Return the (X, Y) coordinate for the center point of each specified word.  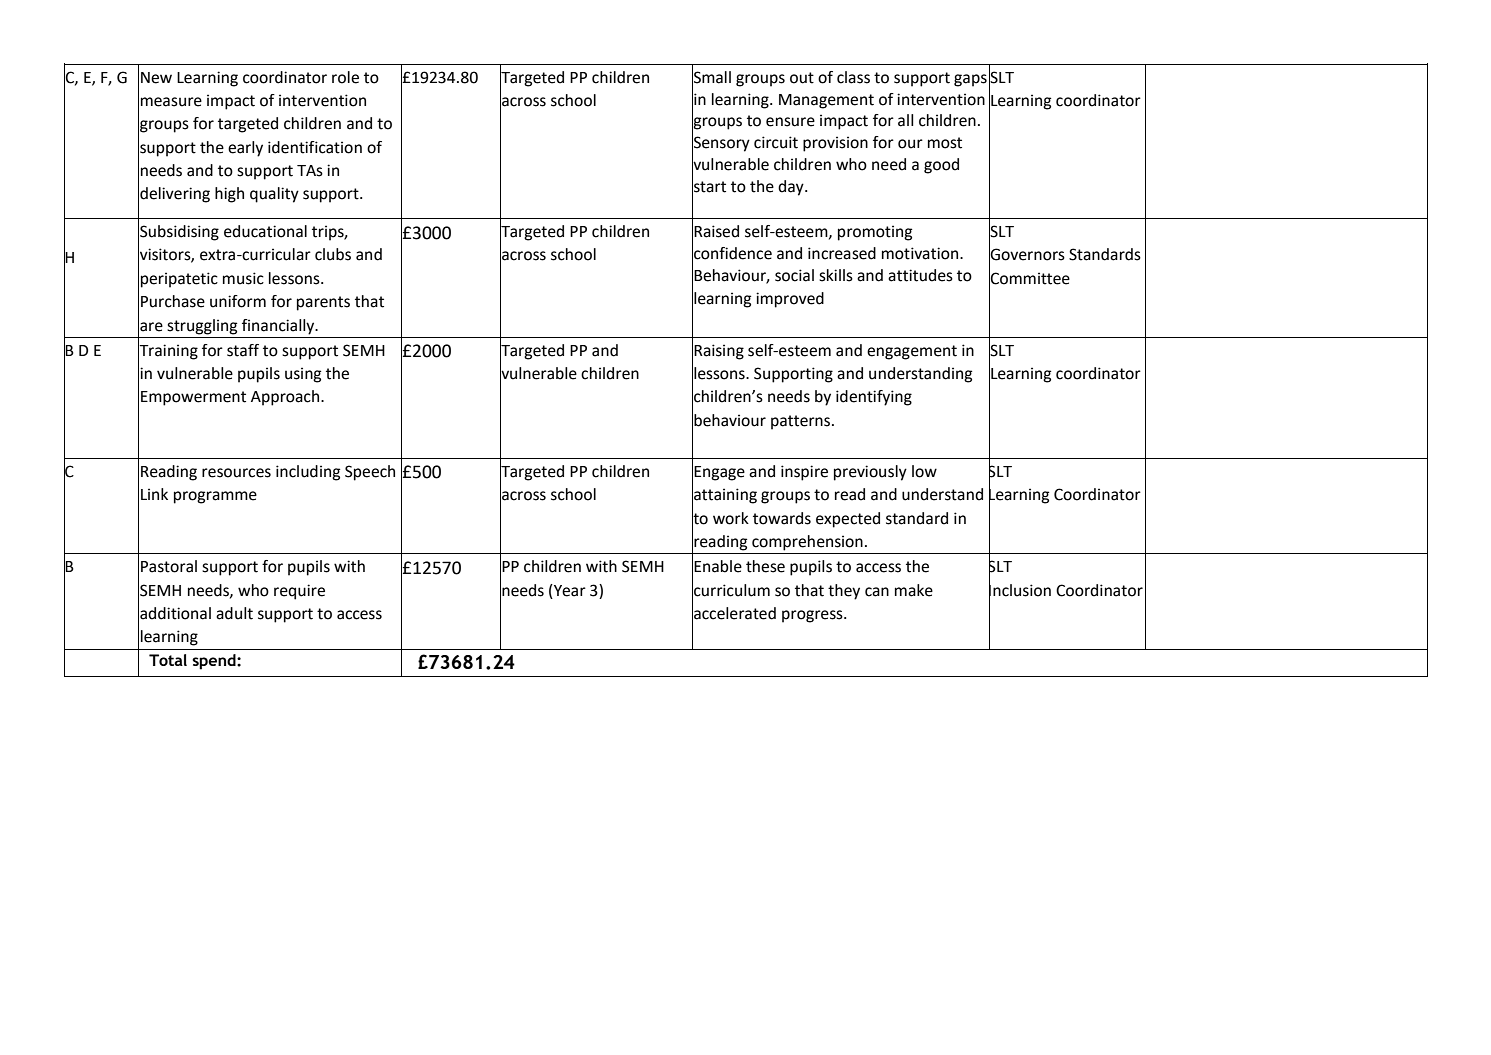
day (792, 188)
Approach (286, 398)
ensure (790, 122)
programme (215, 497)
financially (279, 327)
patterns (802, 422)
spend (215, 662)
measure (171, 102)
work (731, 518)
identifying (874, 398)
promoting (875, 233)
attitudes (920, 275)
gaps (970, 80)
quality (274, 195)
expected (848, 520)
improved (790, 300)
